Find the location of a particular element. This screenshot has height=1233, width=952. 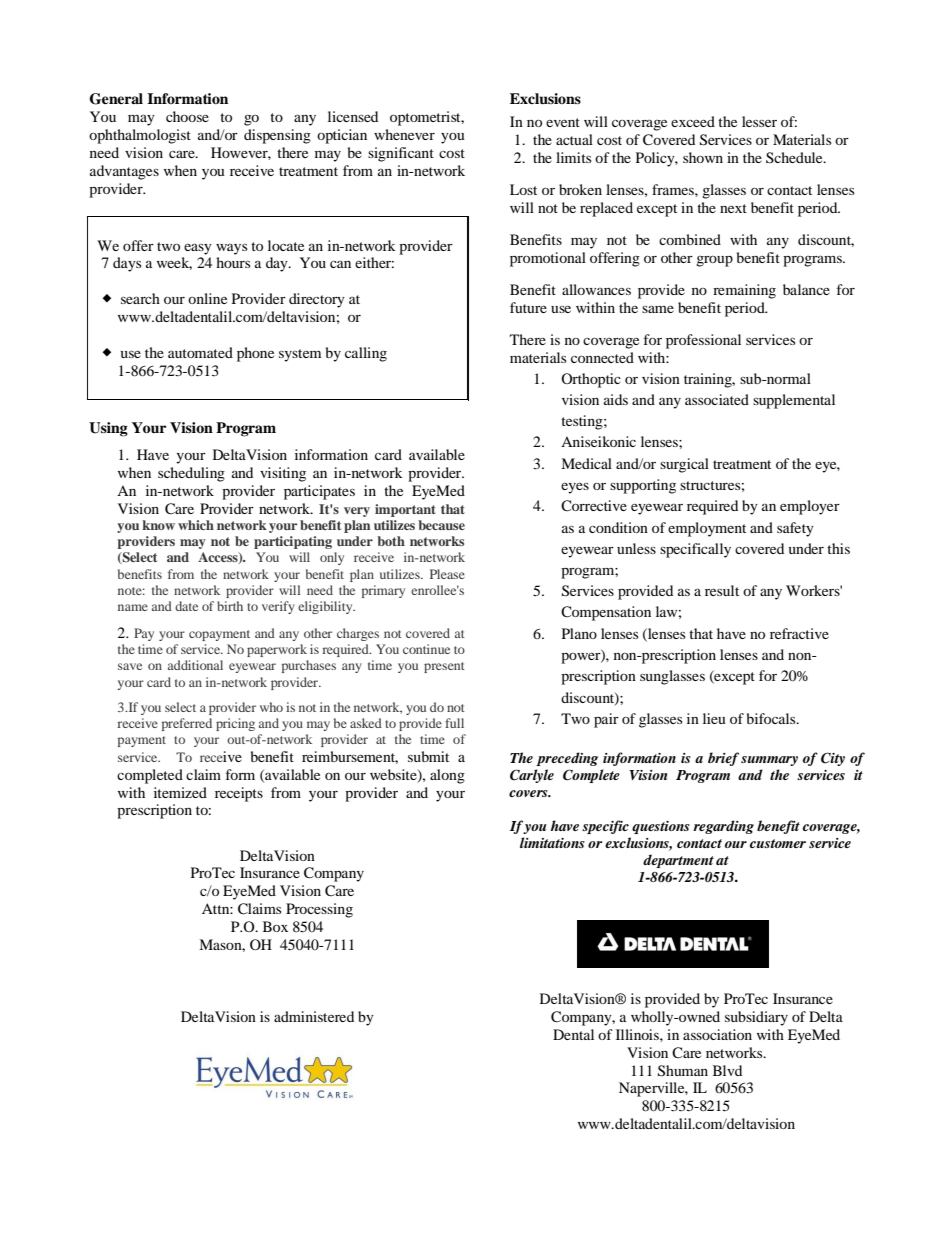

lesser is located at coordinates (759, 121).
